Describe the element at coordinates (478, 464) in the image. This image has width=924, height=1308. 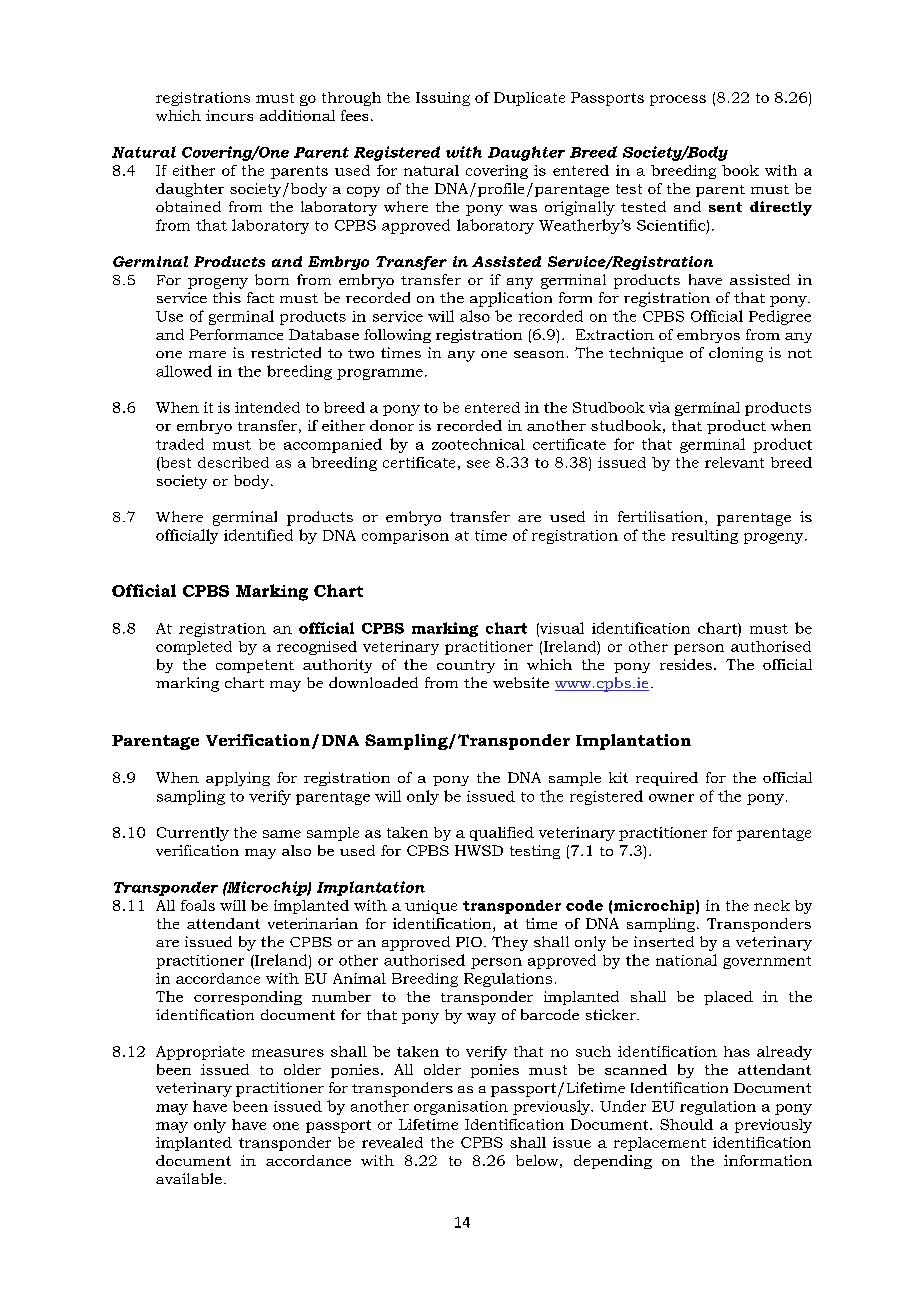
I see `see` at that location.
